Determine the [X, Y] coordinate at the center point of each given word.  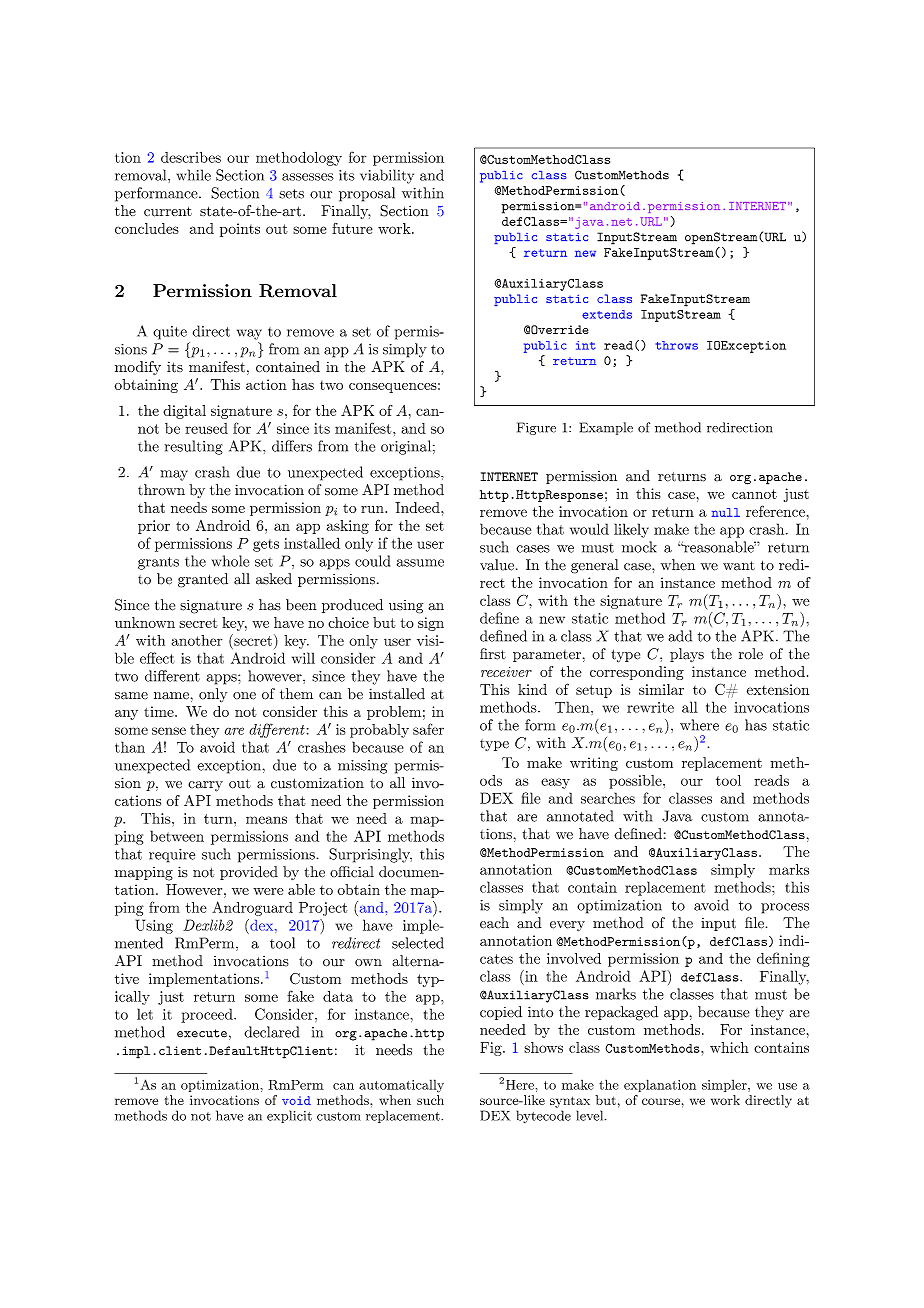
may [174, 475]
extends [607, 314]
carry [205, 786]
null [725, 512]
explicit [289, 1116]
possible [636, 782]
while [194, 175]
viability [387, 176]
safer [428, 729]
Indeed [418, 507]
